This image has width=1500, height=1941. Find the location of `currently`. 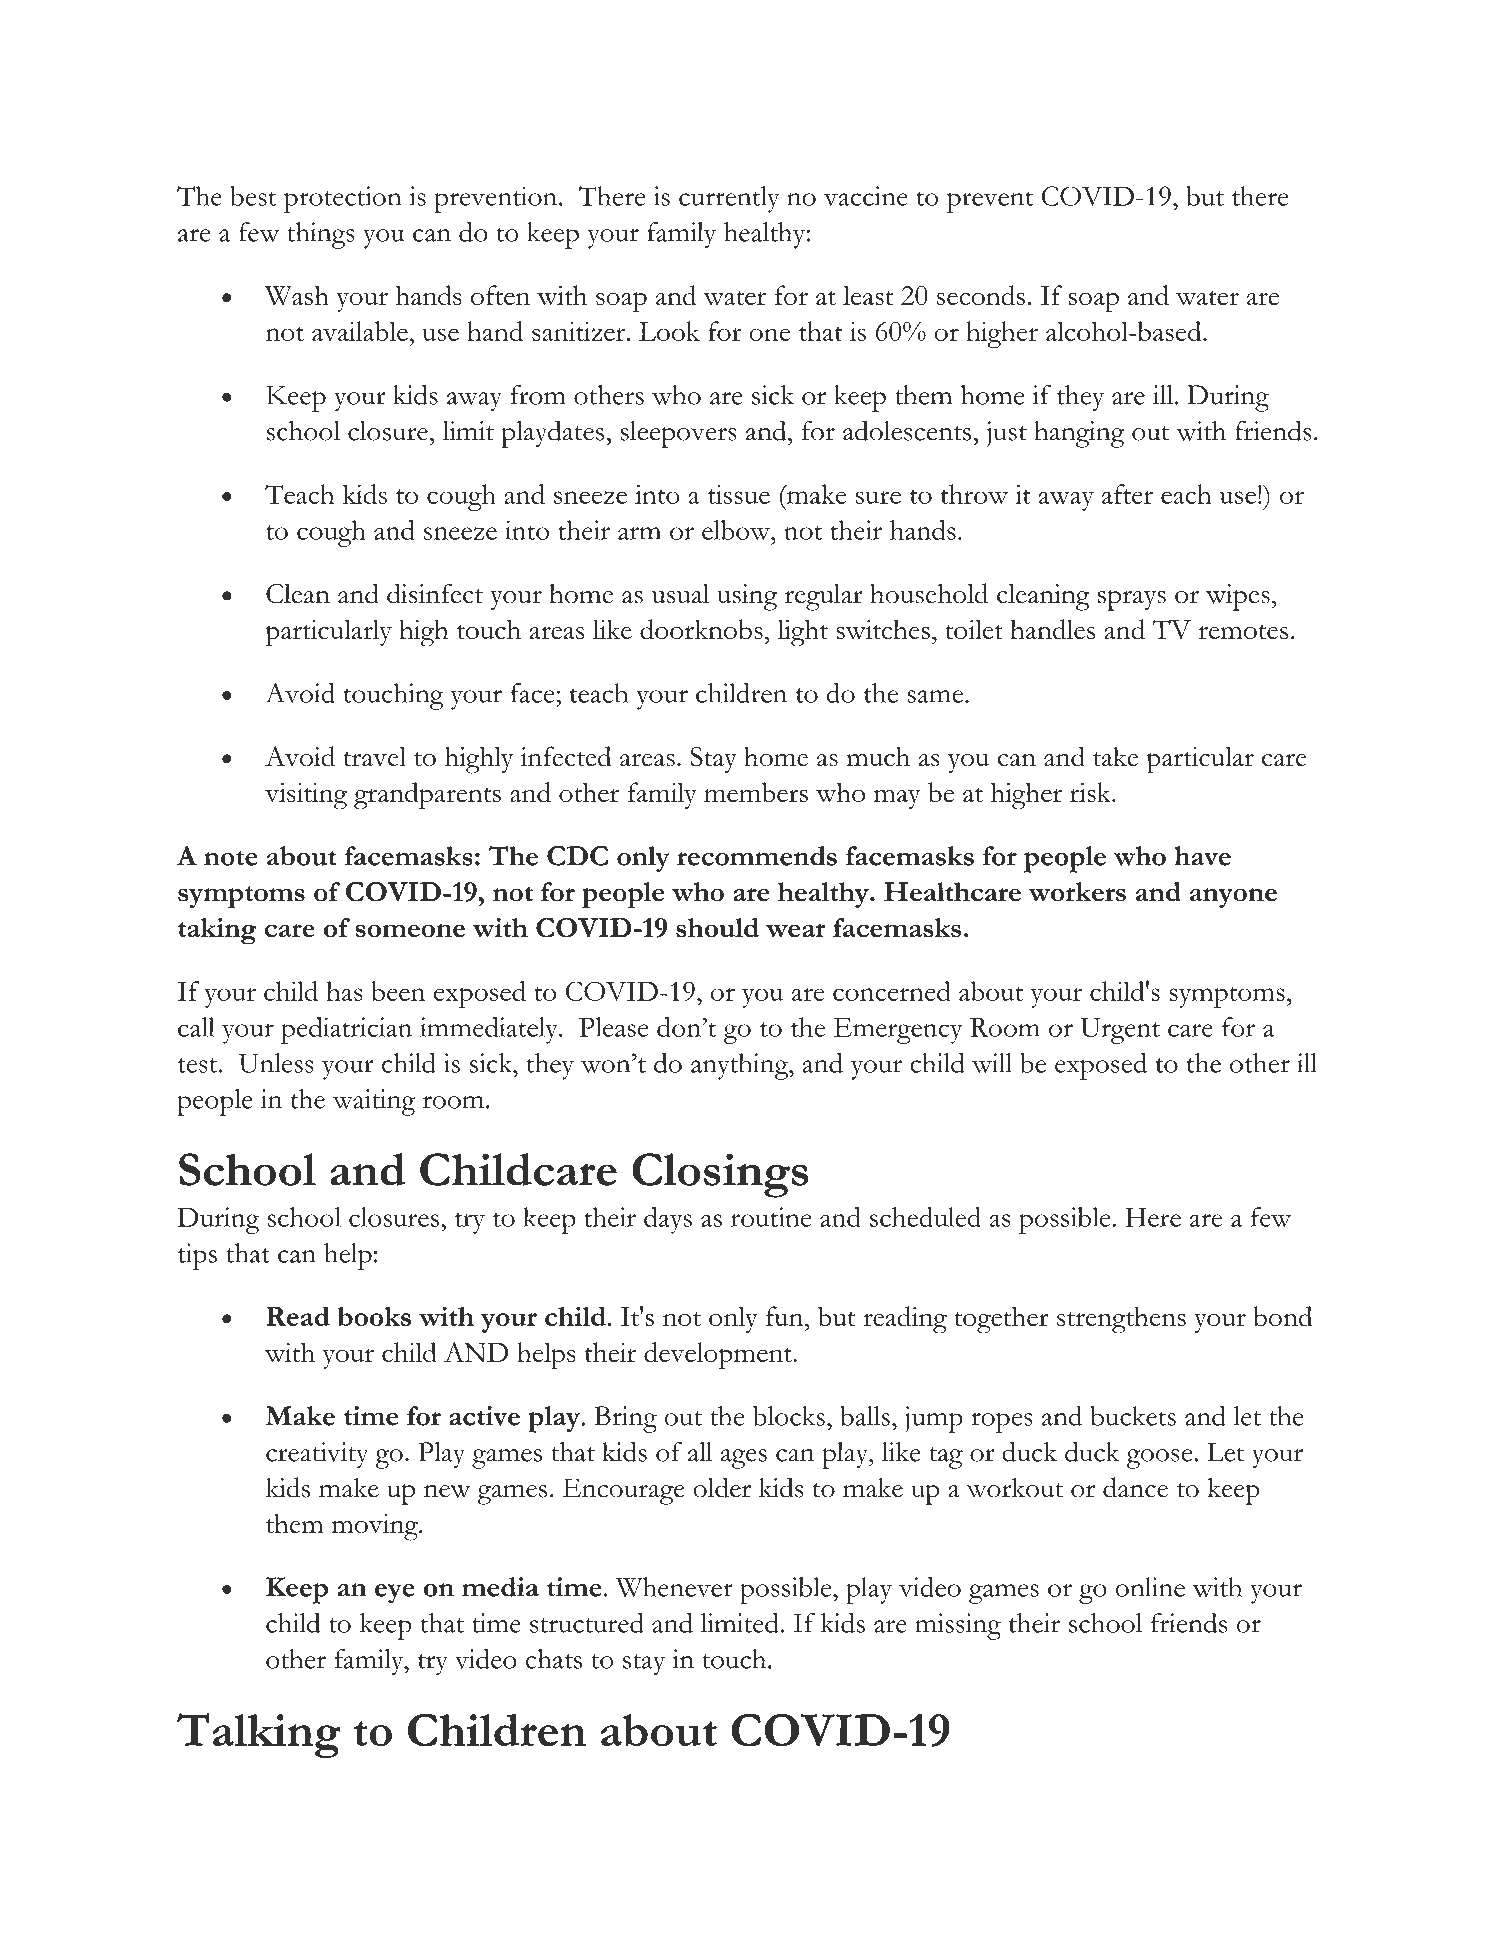

currently is located at coordinates (729, 199).
